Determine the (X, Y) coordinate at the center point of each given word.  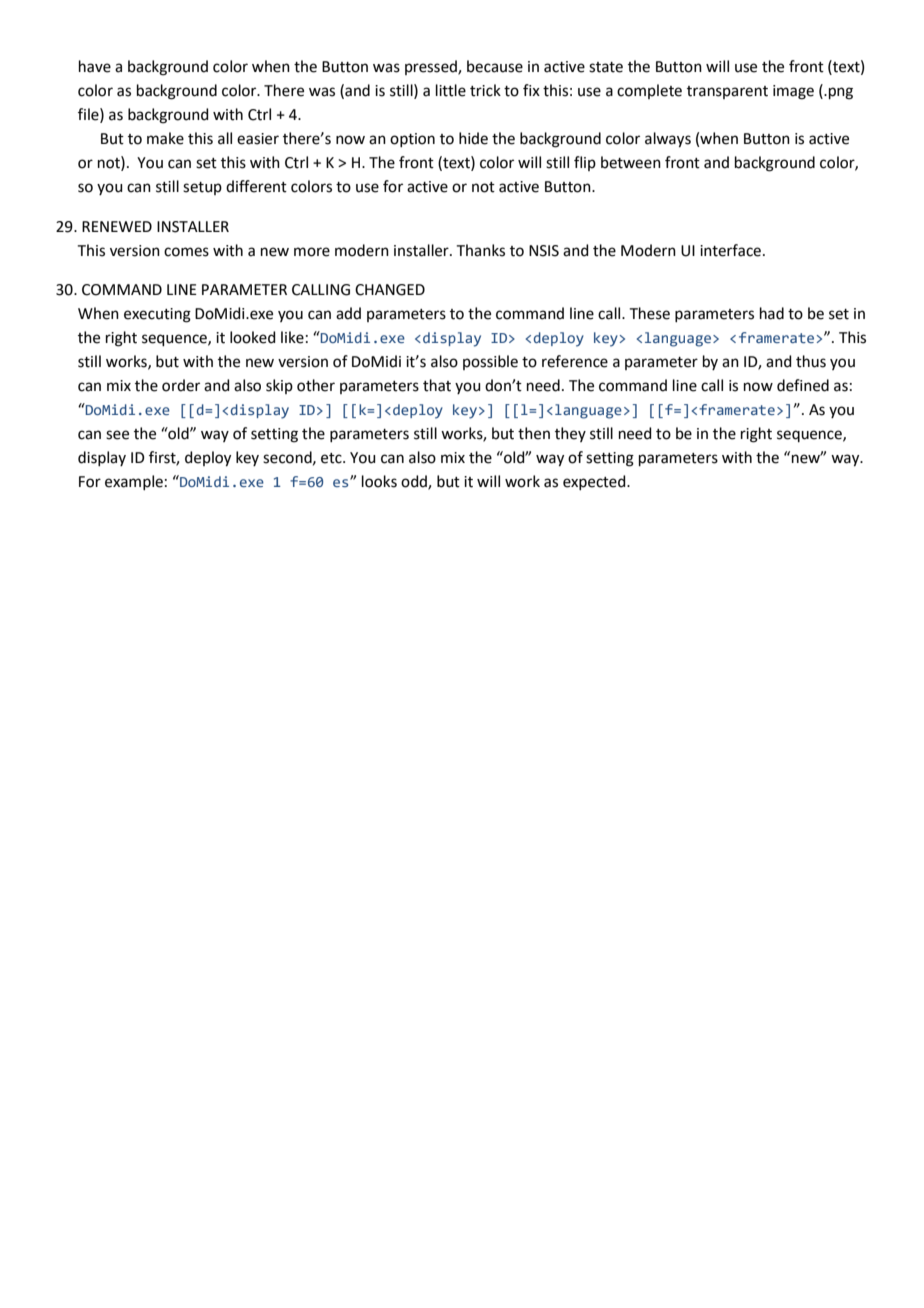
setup (202, 188)
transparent (727, 92)
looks (379, 481)
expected (595, 482)
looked (253, 337)
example (134, 482)
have (95, 66)
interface (730, 250)
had (772, 313)
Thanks (481, 250)
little (451, 90)
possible (490, 362)
